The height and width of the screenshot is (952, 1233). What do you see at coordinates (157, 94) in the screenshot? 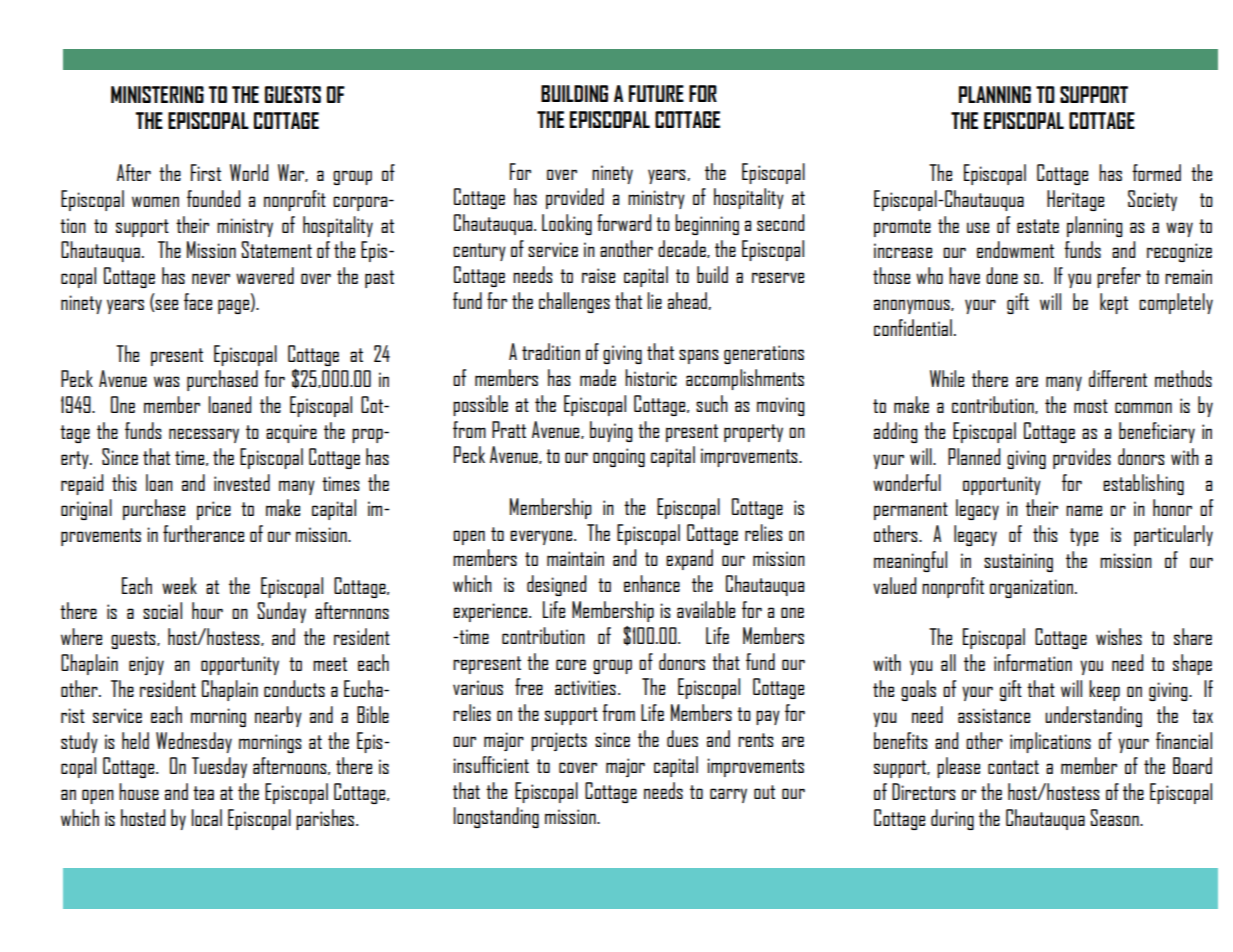
I see `MINISTERING` at bounding box center [157, 94].
